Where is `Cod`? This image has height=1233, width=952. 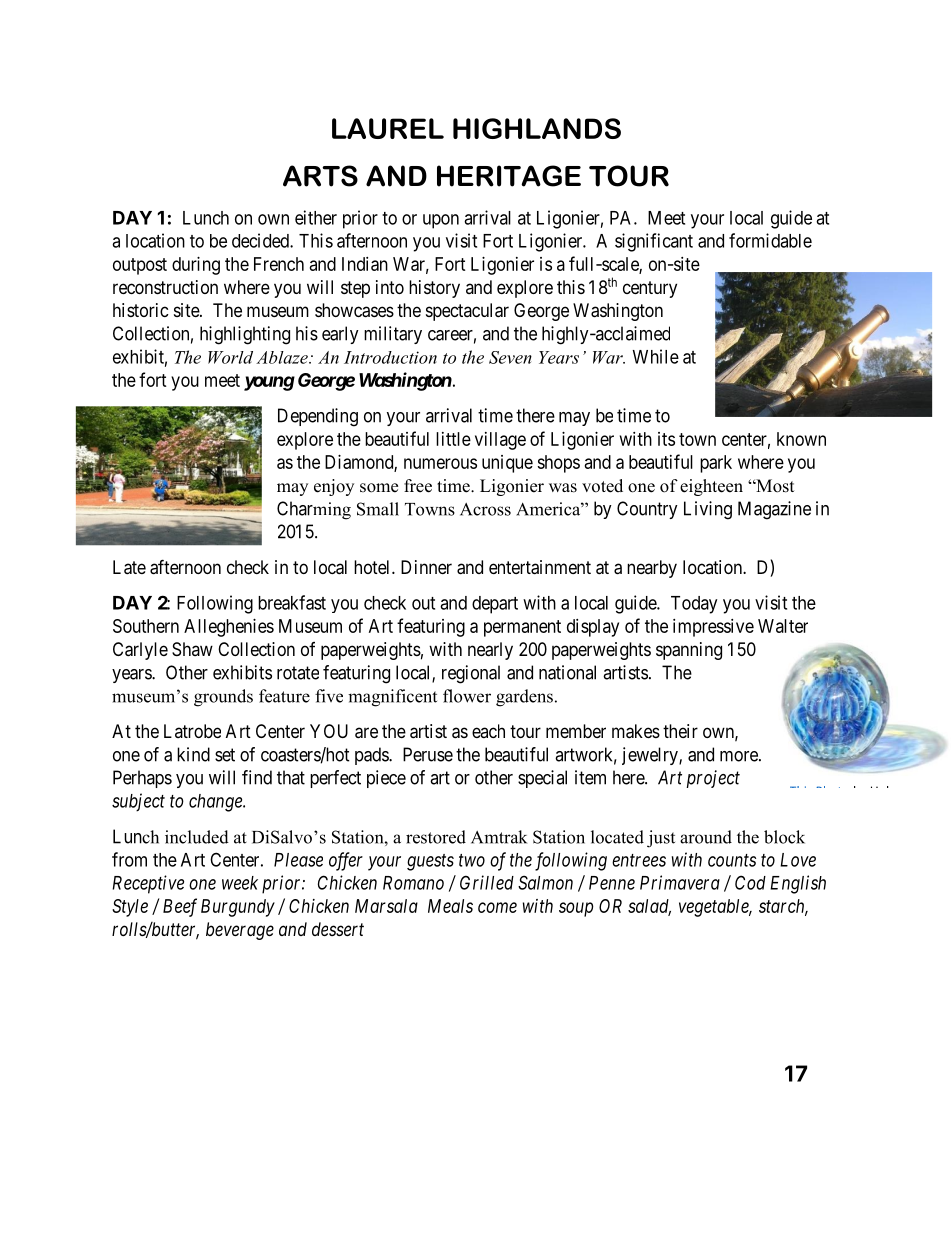 Cod is located at coordinates (750, 882).
